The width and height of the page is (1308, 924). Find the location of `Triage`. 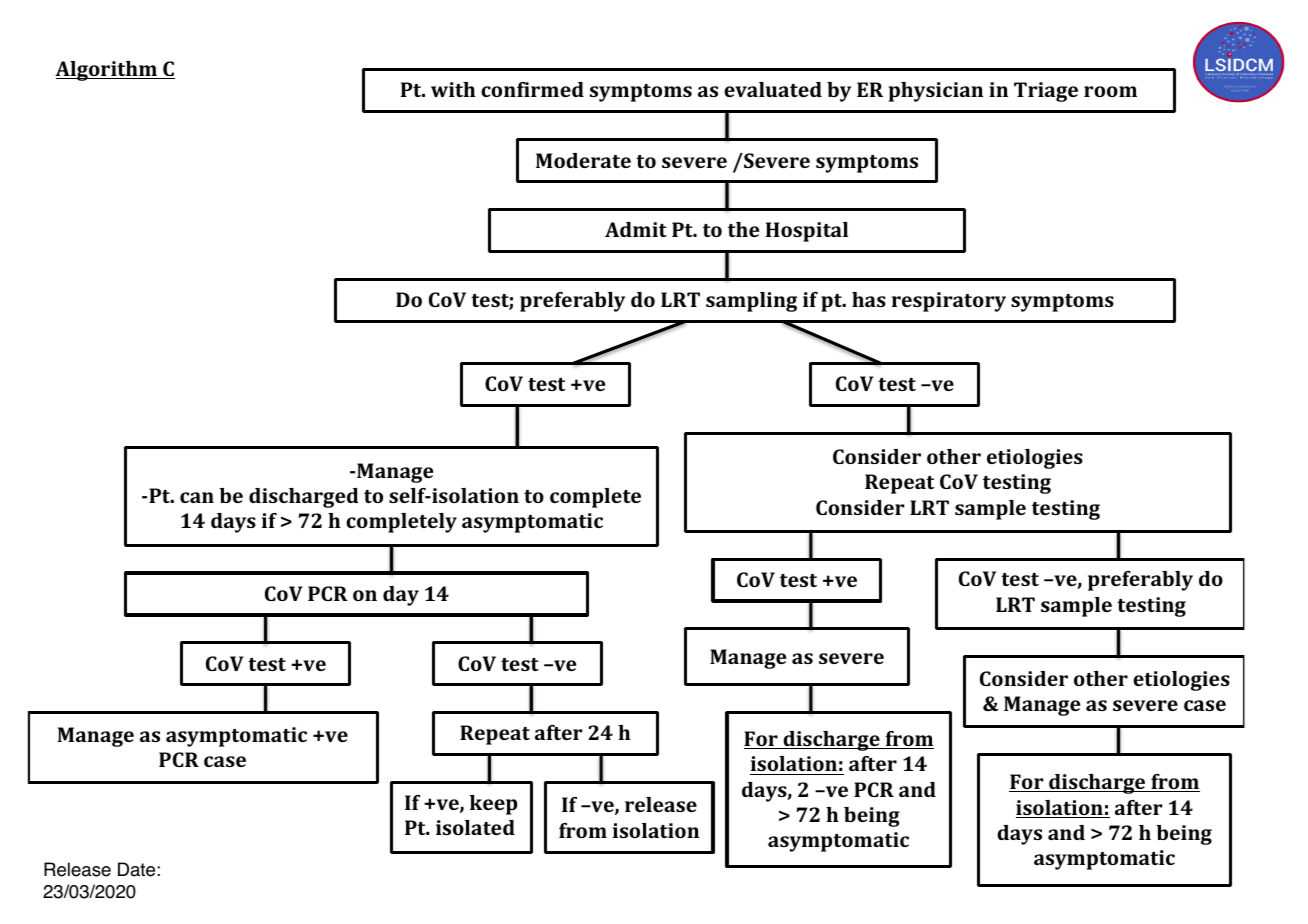

Triage is located at coordinates (1046, 92).
